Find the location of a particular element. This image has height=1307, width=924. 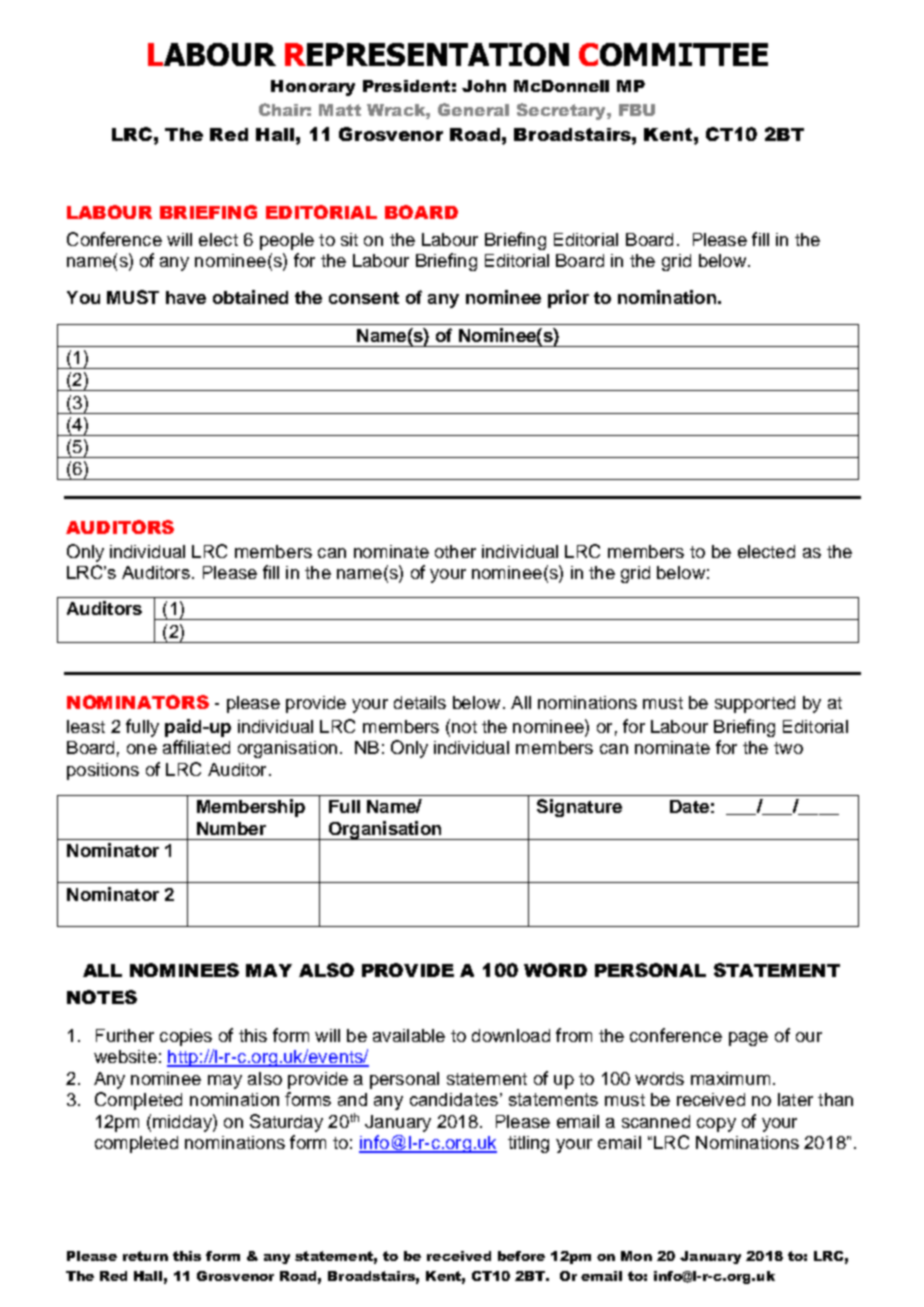

before is located at coordinates (521, 1256).
